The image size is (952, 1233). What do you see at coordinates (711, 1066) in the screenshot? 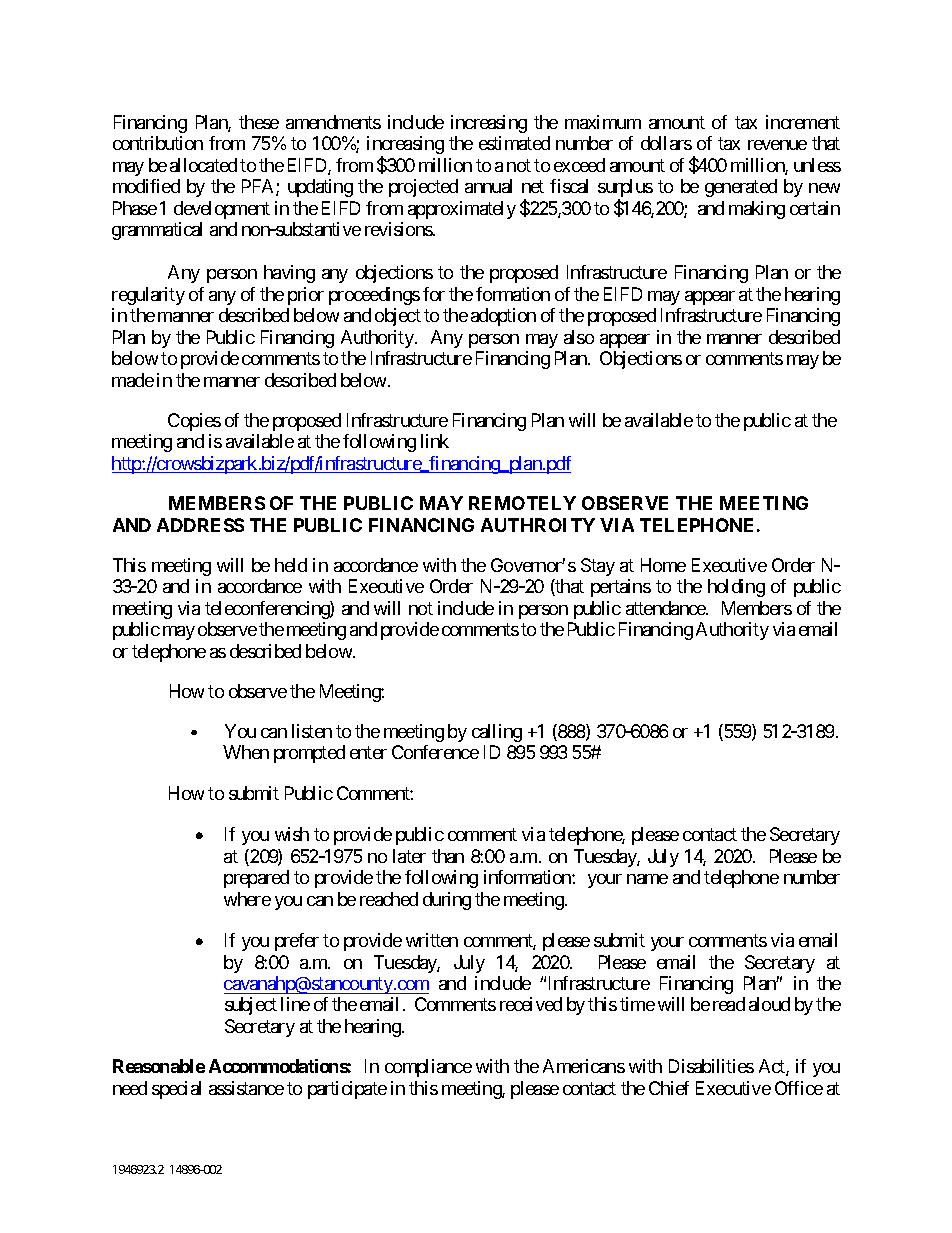
I see `Disabilities` at bounding box center [711, 1066].
